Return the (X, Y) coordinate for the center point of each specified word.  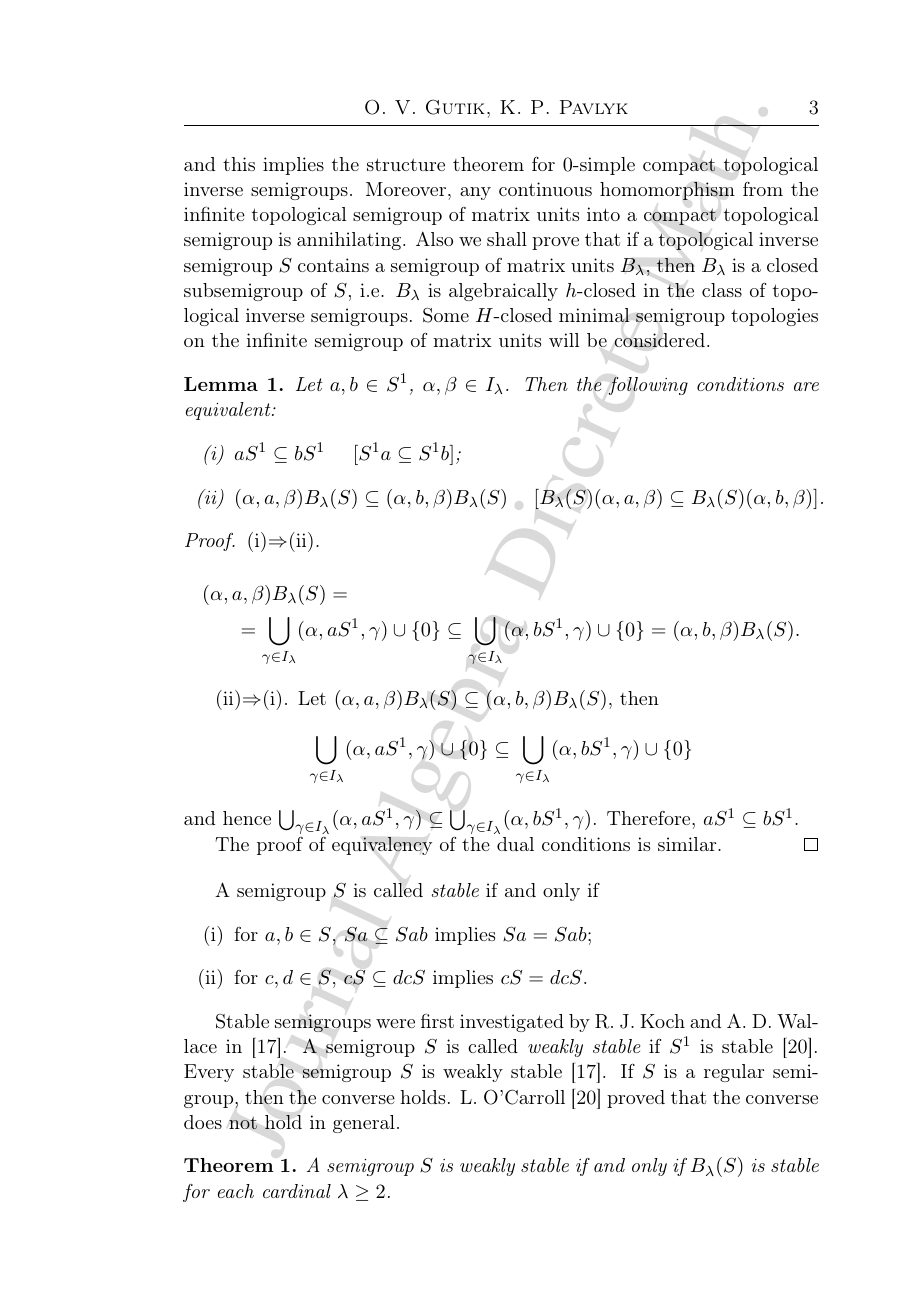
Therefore (650, 818)
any (475, 193)
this (239, 164)
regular (734, 1073)
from (763, 189)
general (364, 1124)
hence (247, 818)
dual (515, 844)
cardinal (297, 1191)
